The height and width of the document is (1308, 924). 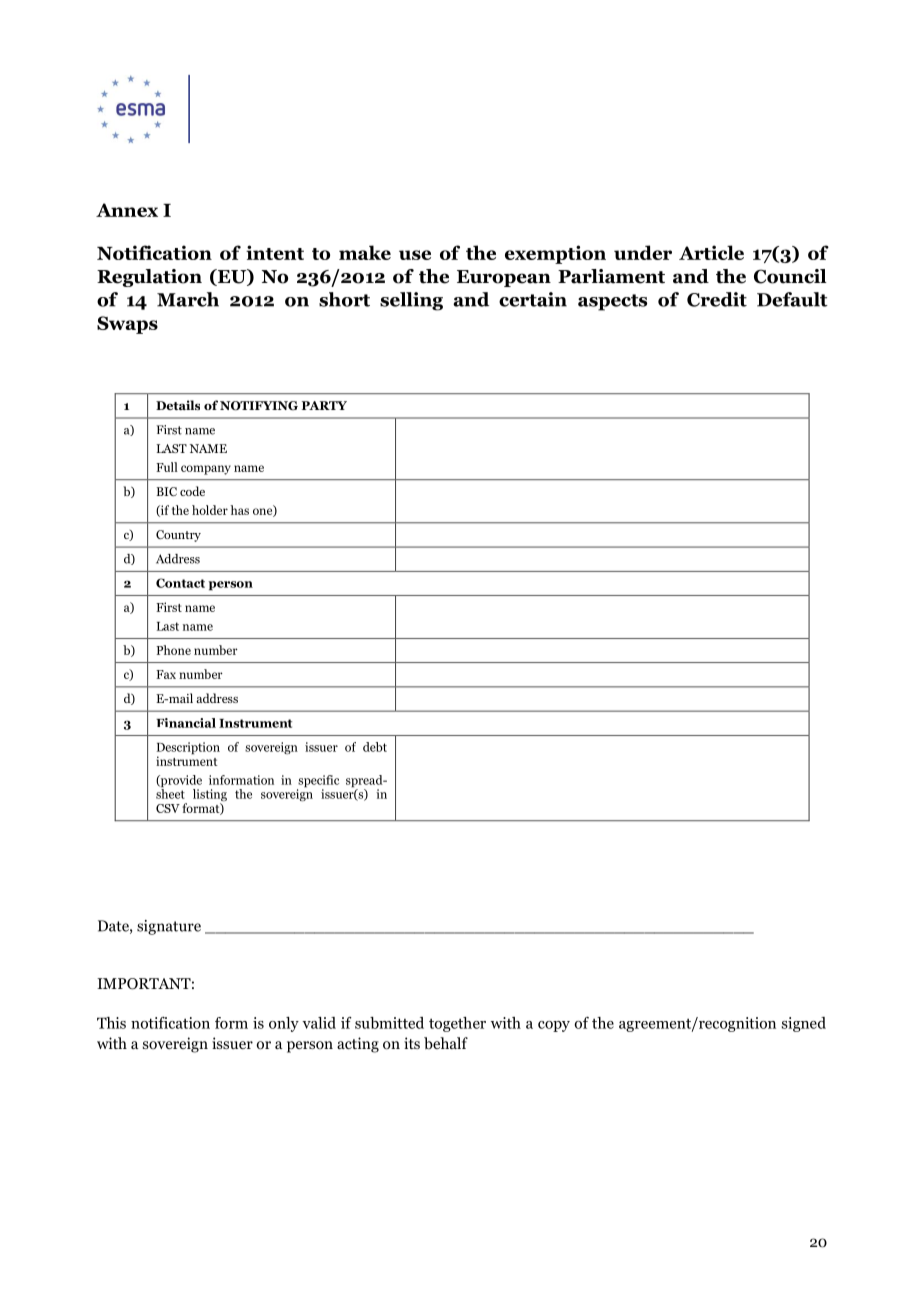 I want to click on debt, so click(x=375, y=747).
